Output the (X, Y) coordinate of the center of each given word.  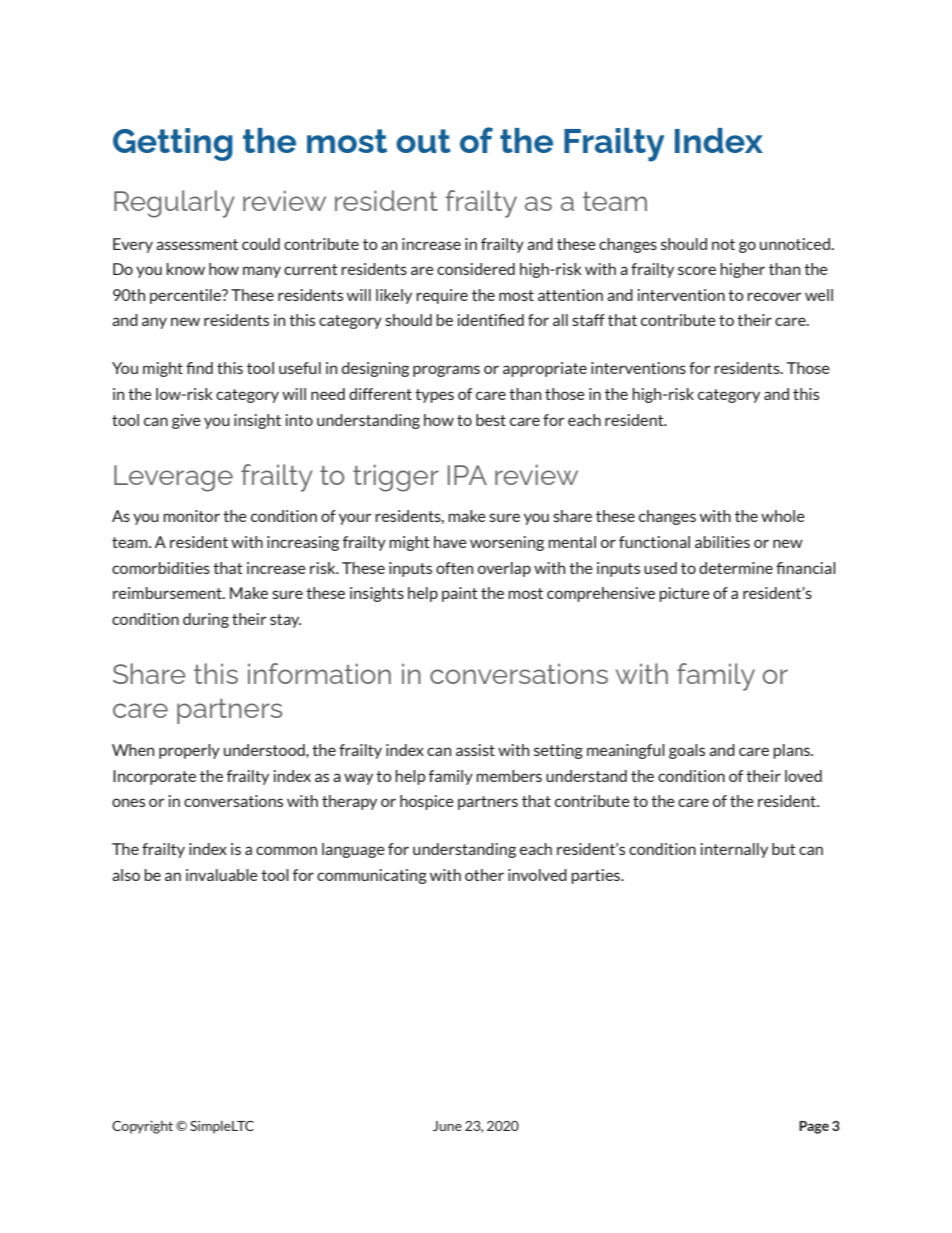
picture (684, 594)
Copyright (142, 1127)
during (206, 620)
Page (814, 1127)
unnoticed (796, 244)
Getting (173, 144)
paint (460, 594)
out (423, 141)
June (447, 1126)
